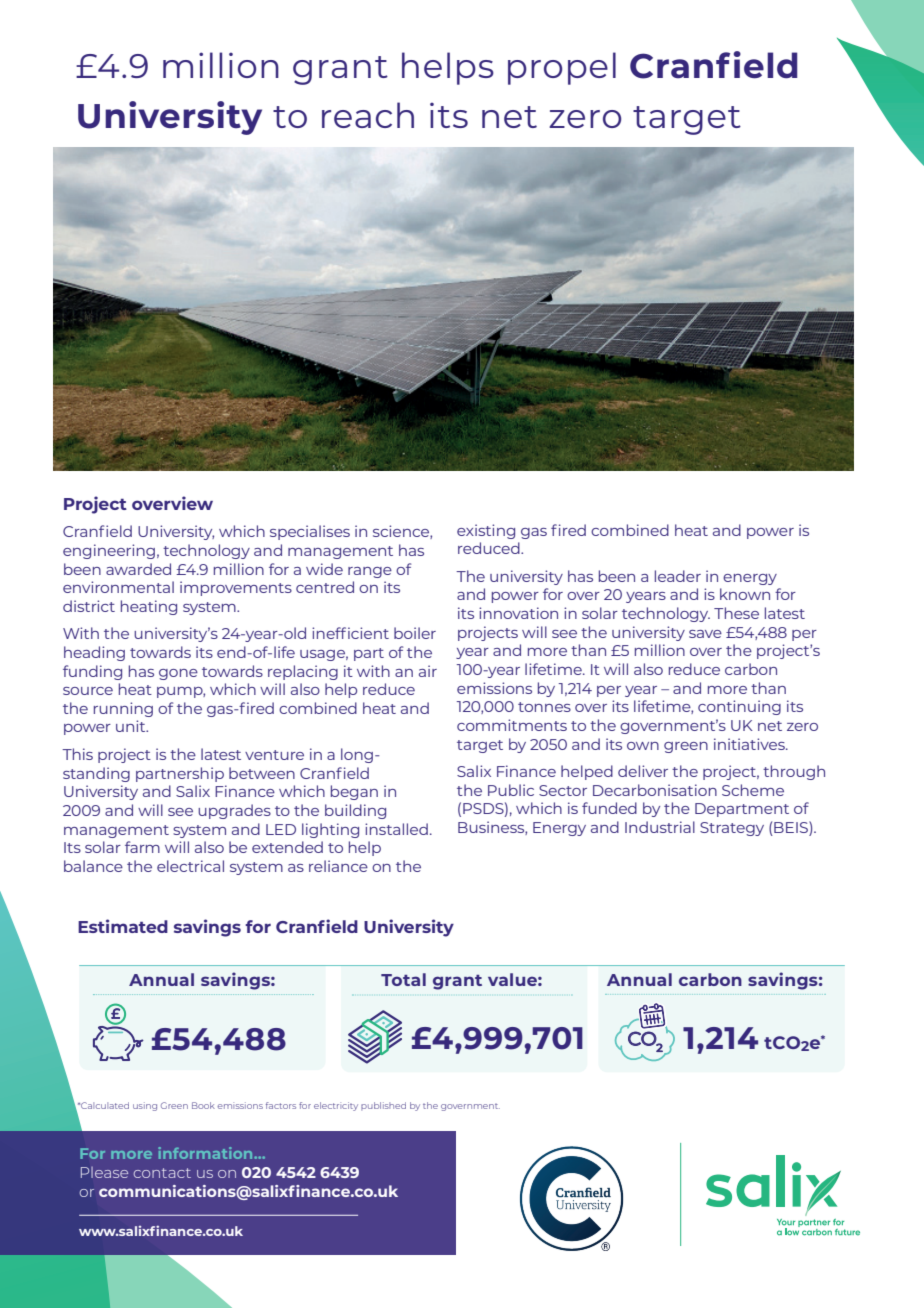  Describe the element at coordinates (118, 587) in the screenshot. I see `environmental` at that location.
